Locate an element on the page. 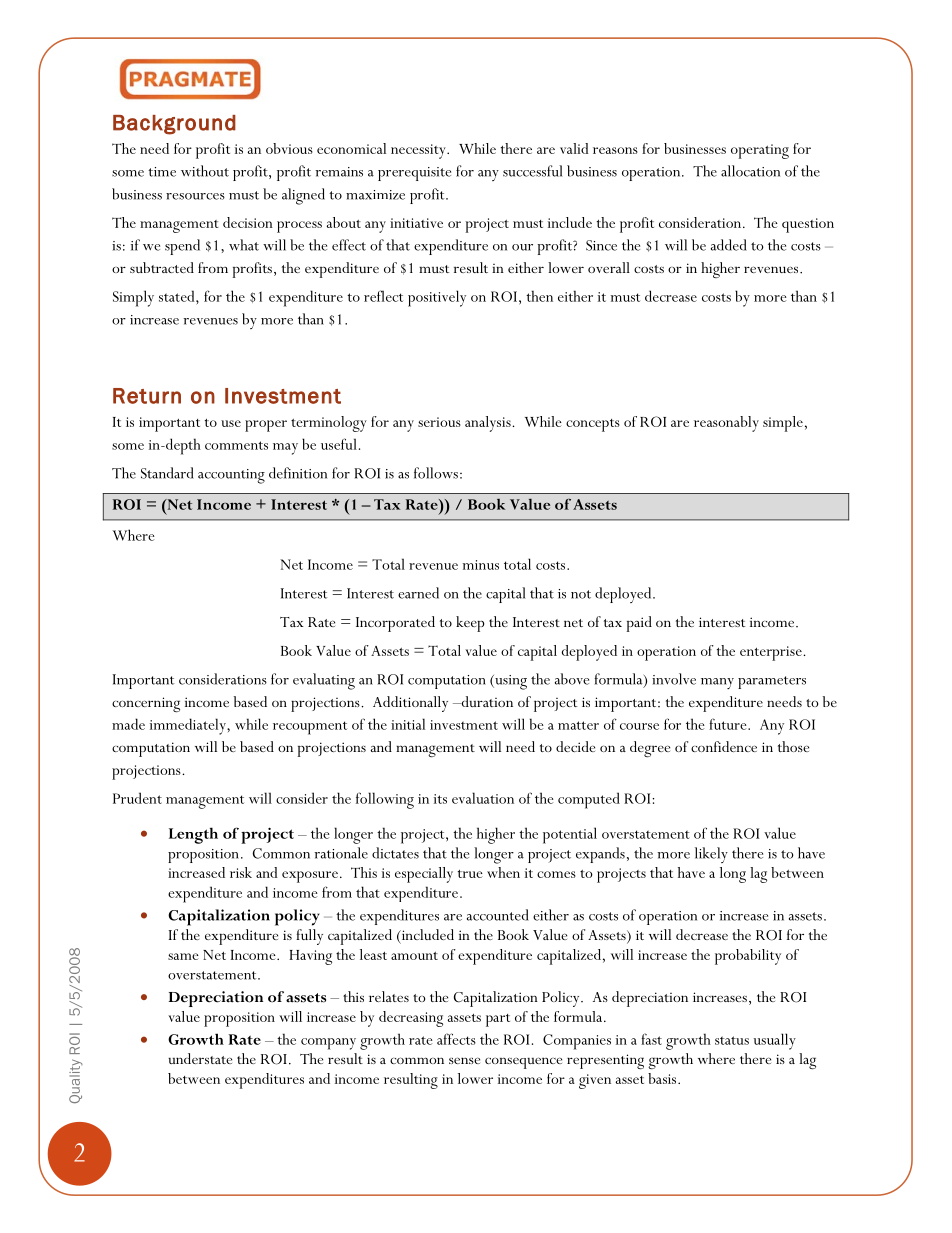 This page has height=1233, width=952. confidence is located at coordinates (724, 746).
